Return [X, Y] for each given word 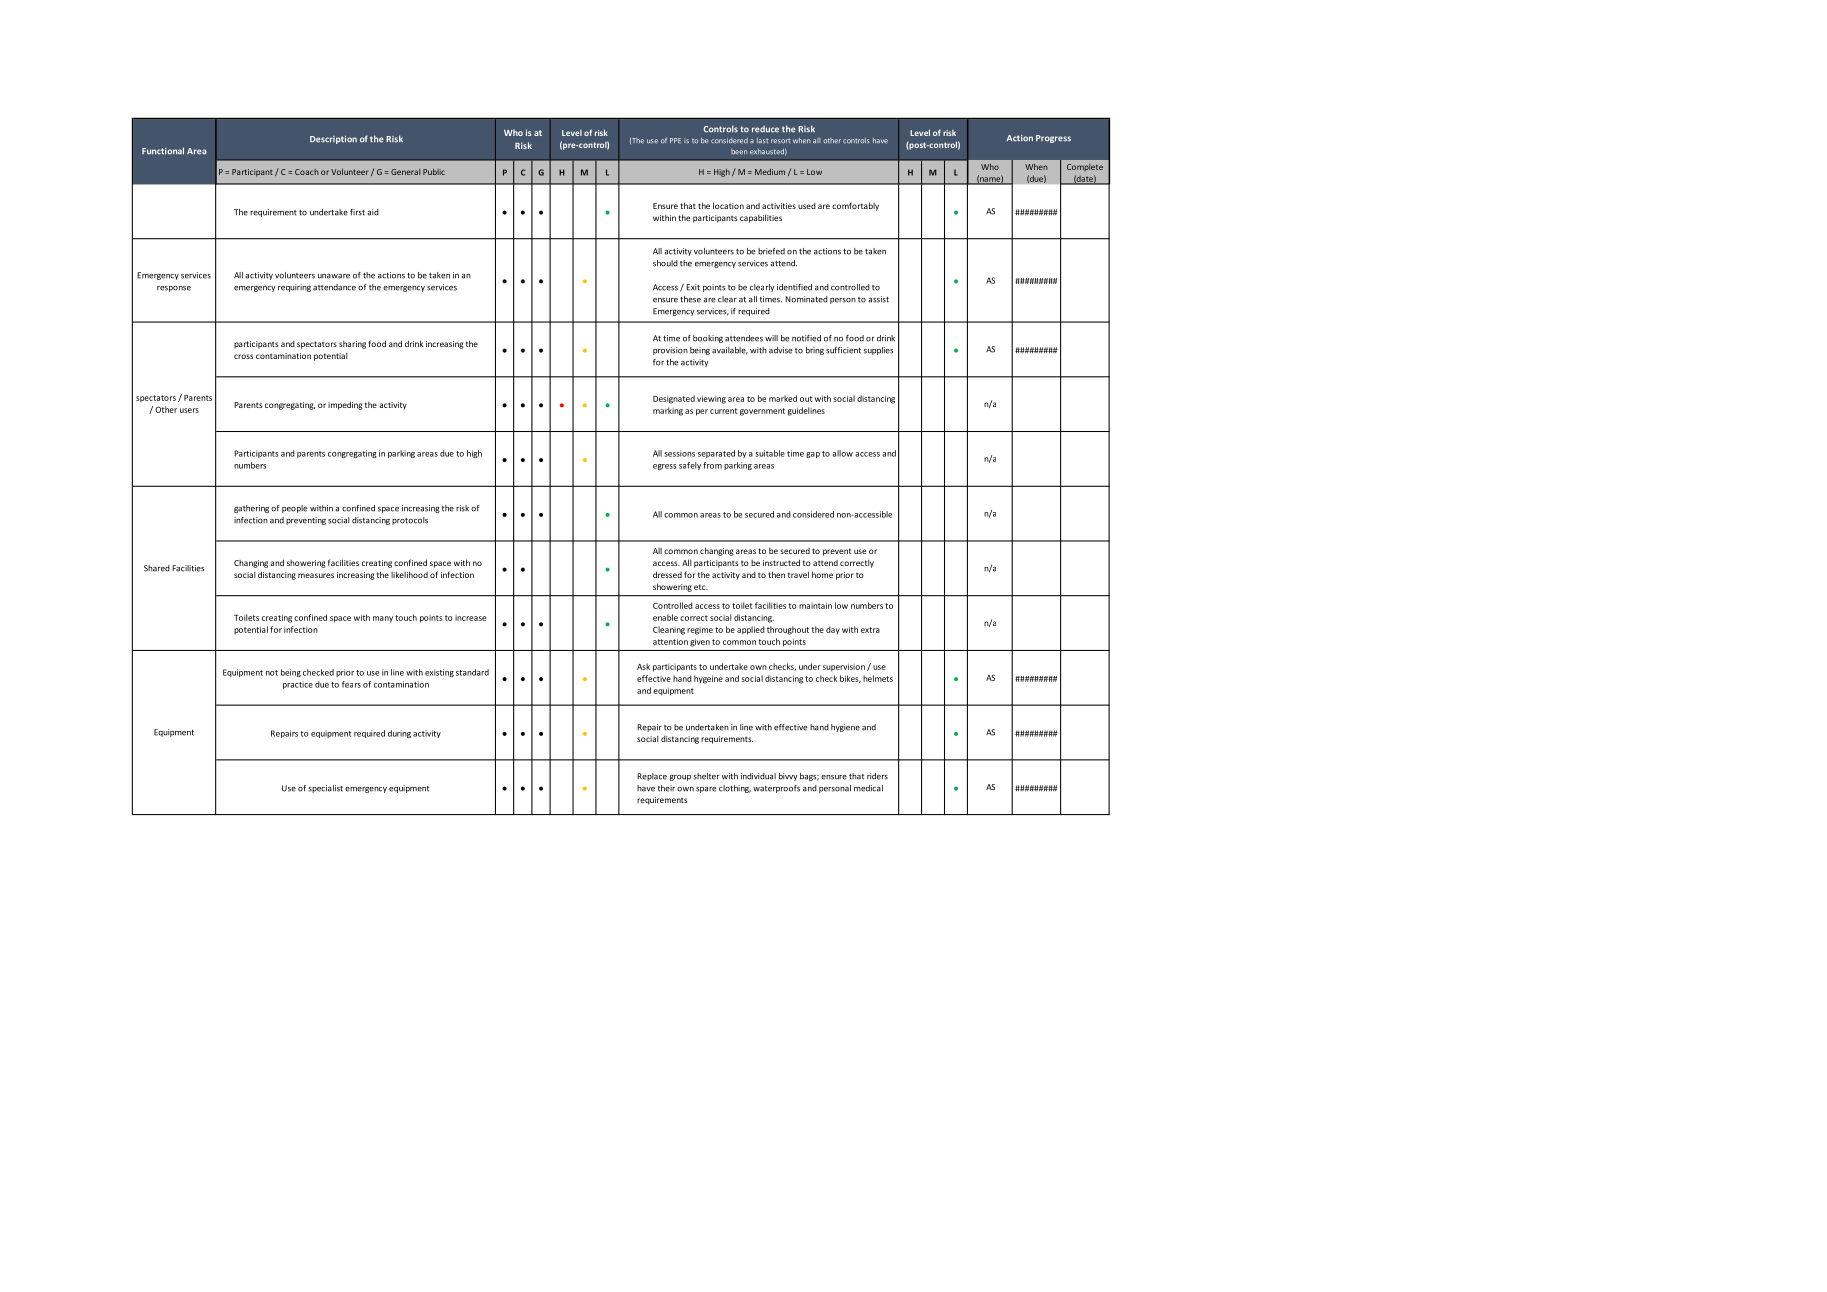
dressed [667, 574]
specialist [325, 789]
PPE [675, 140]
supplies [878, 351]
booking [708, 339]
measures [316, 575]
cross [243, 356]
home [822, 574]
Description [333, 140]
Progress [1053, 139]
